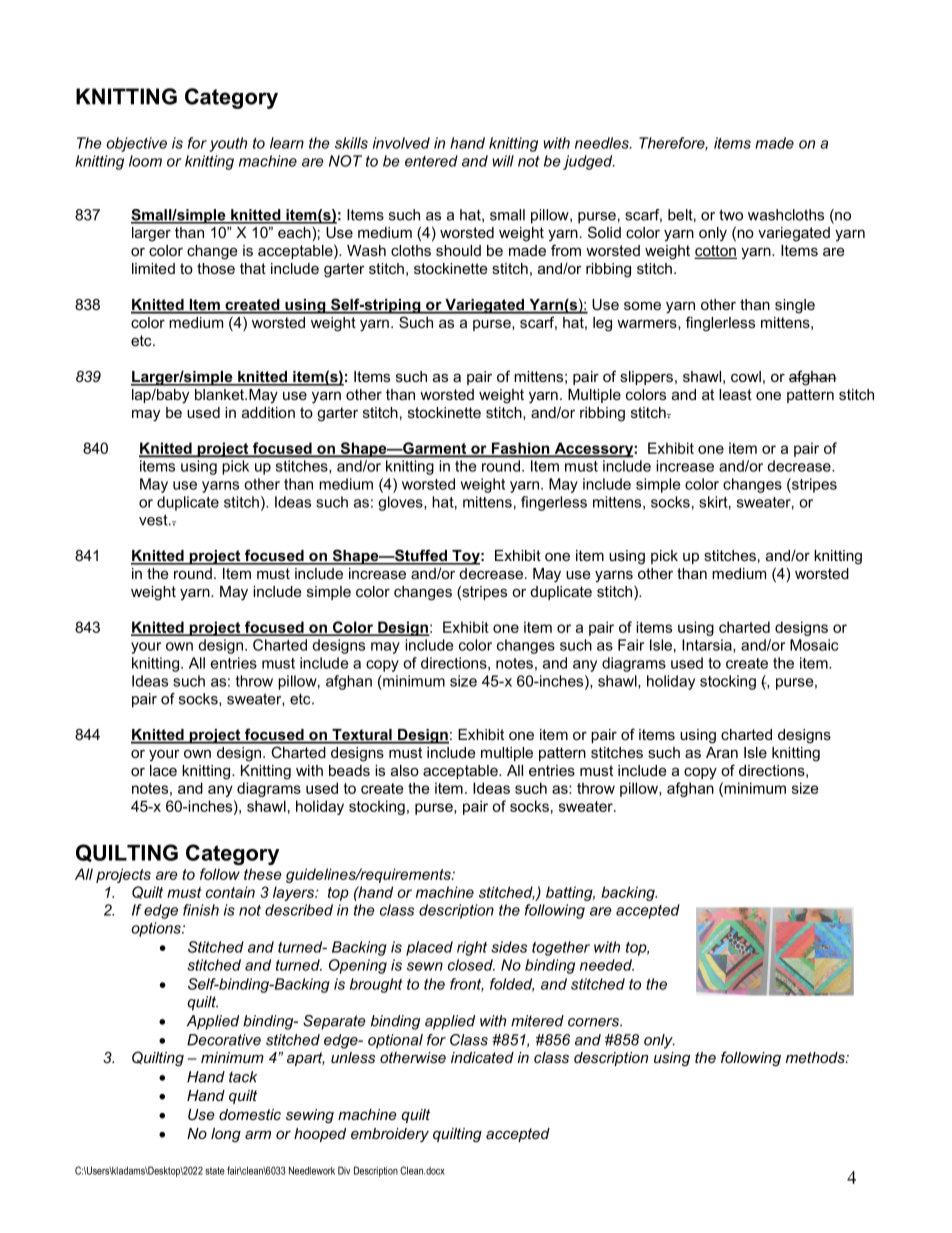 The width and height of the screenshot is (952, 1233). Describe the element at coordinates (349, 770) in the screenshot. I see `beads` at that location.
